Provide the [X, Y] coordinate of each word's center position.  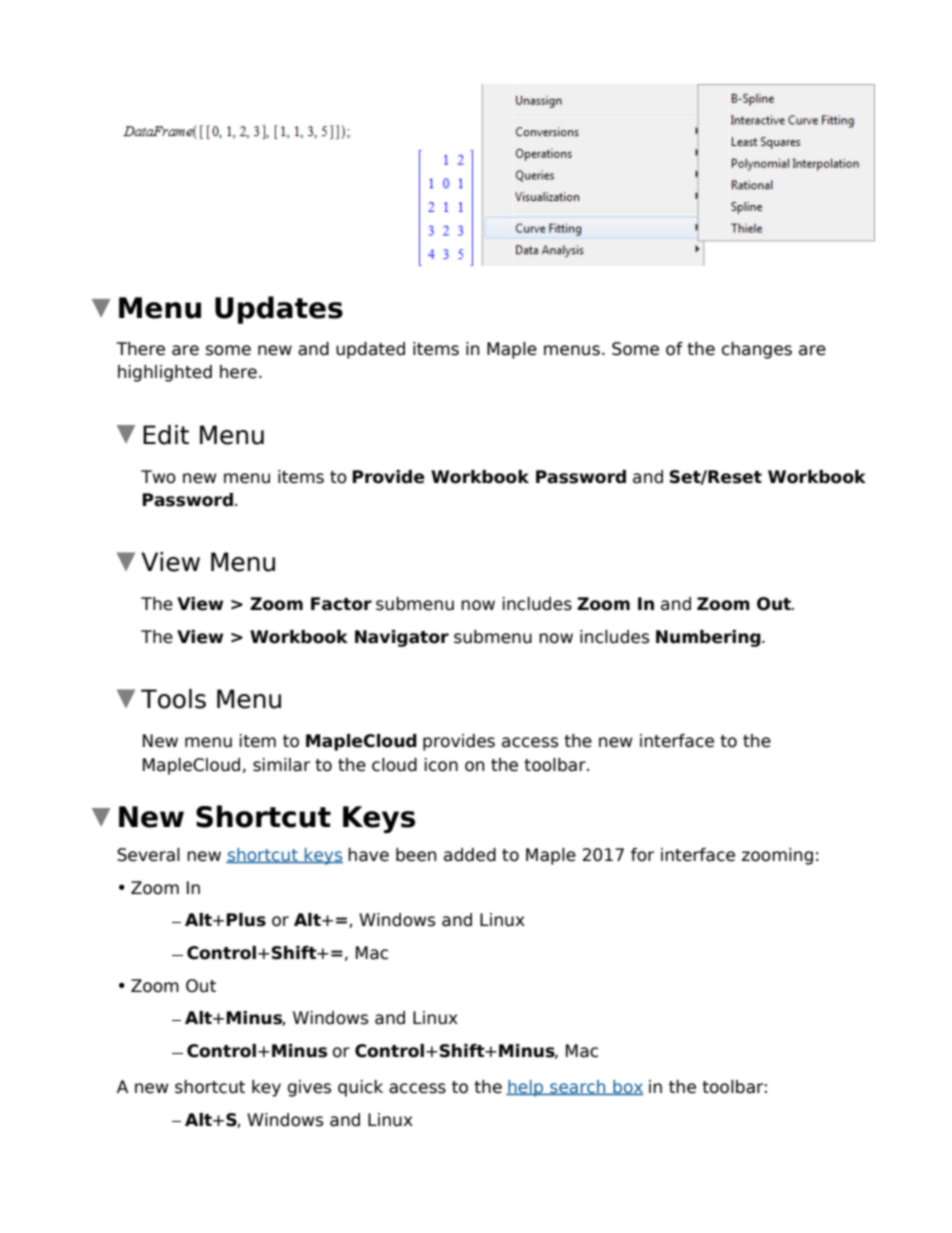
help [526, 1088]
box [627, 1087]
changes [757, 350]
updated [370, 350]
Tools [173, 699]
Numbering [709, 638]
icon [441, 765]
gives [309, 1088]
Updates [279, 310]
